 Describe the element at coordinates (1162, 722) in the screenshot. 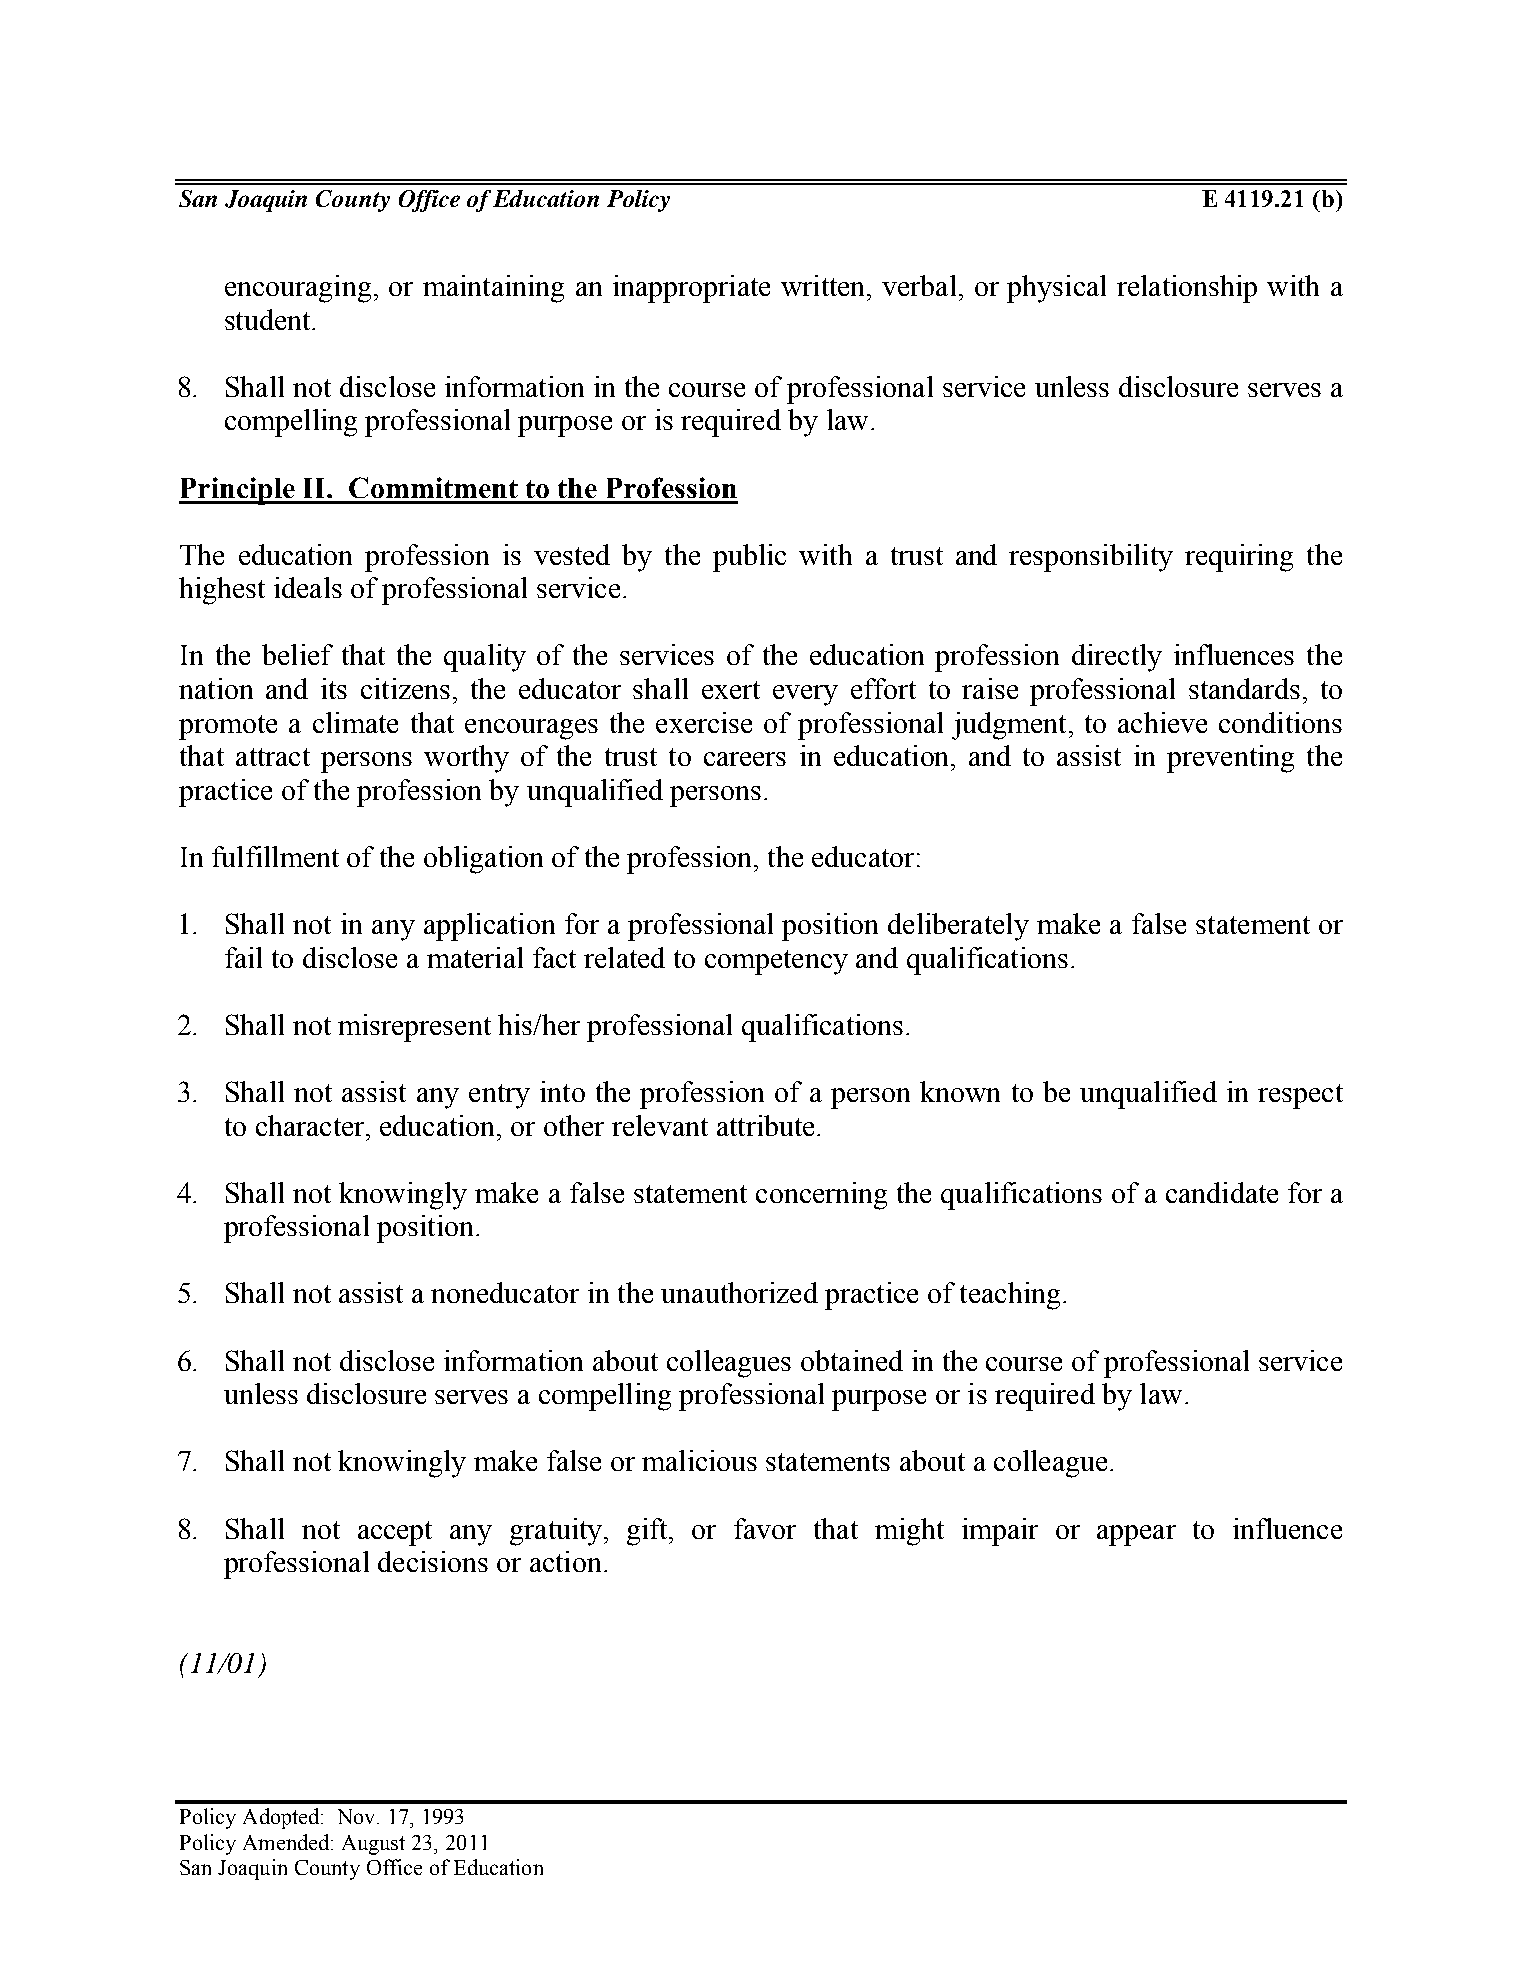

I see `achieve` at that location.
